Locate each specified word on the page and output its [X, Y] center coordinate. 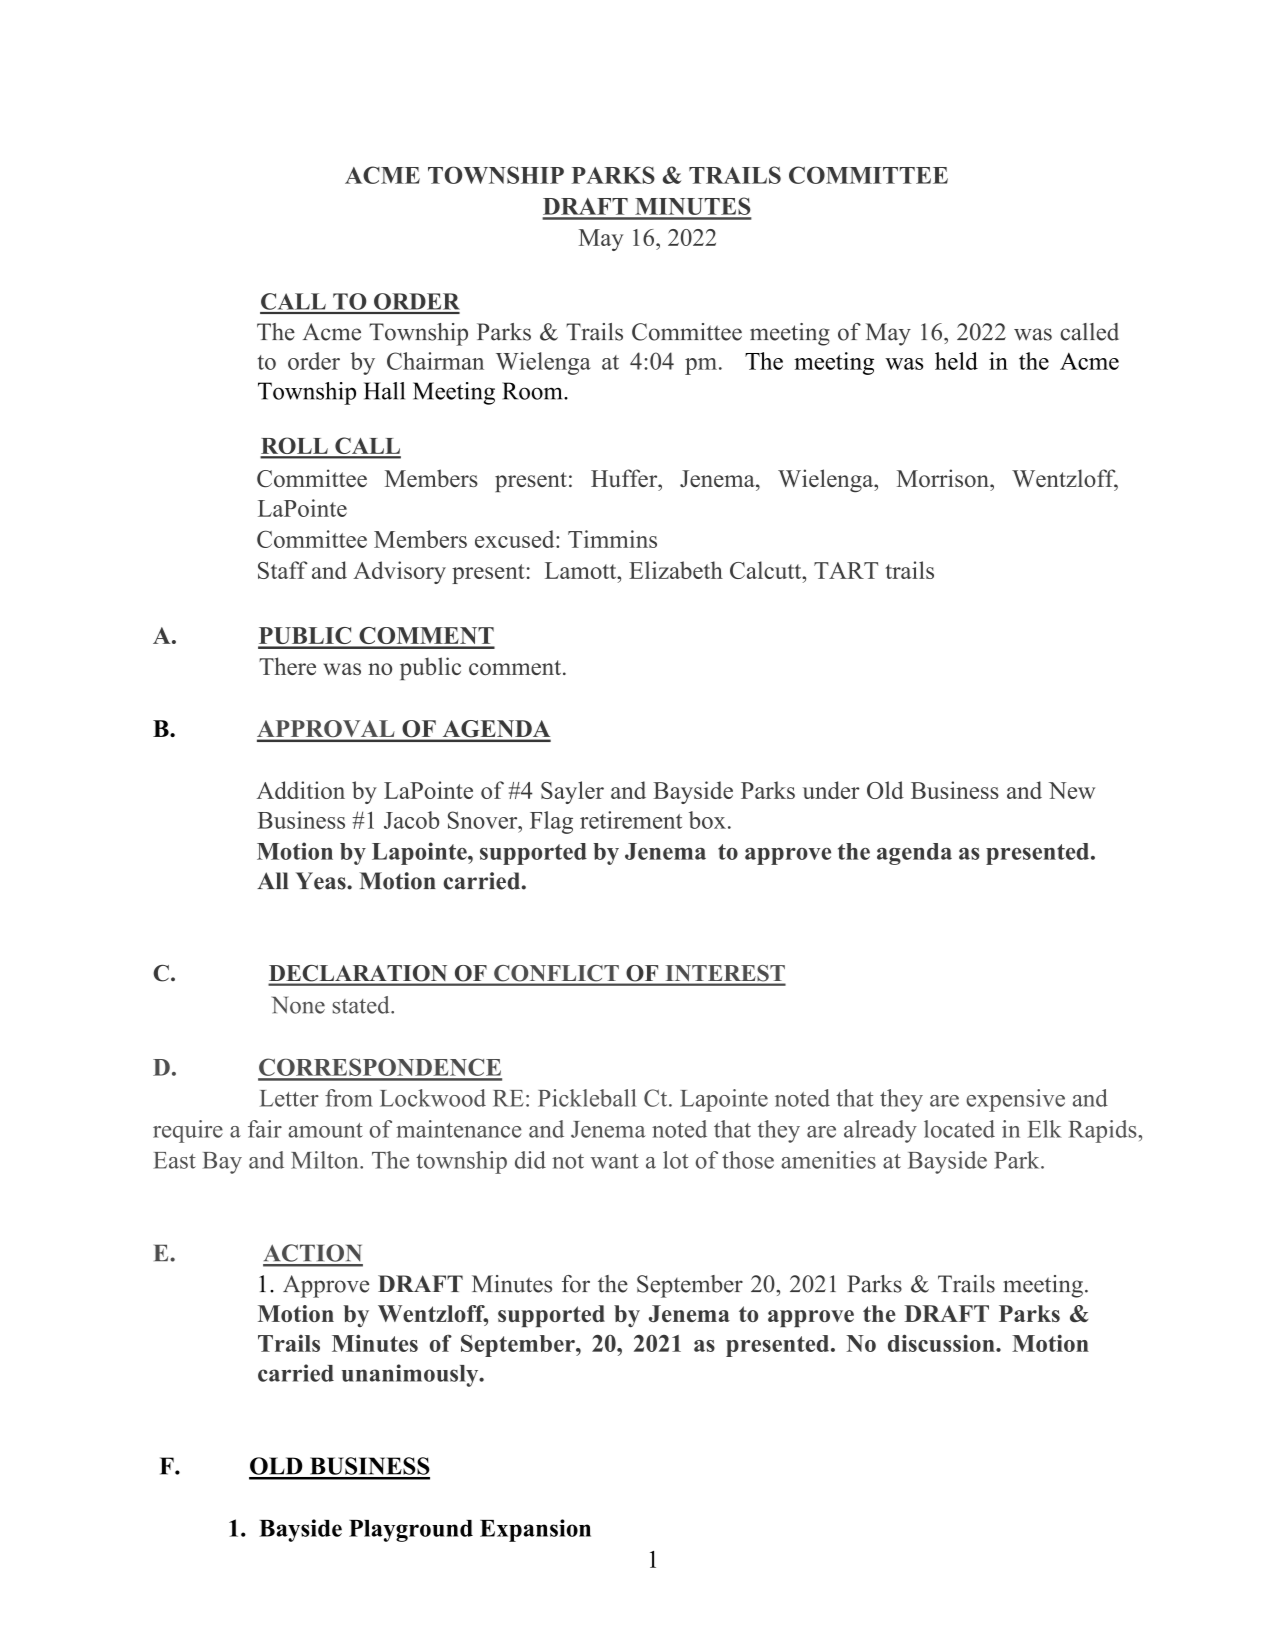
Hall [384, 391]
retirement [631, 820]
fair [265, 1129]
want [615, 1161]
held [956, 361]
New [1072, 790]
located [959, 1129]
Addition [301, 790]
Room [533, 391]
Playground [411, 1531]
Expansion [535, 1530]
